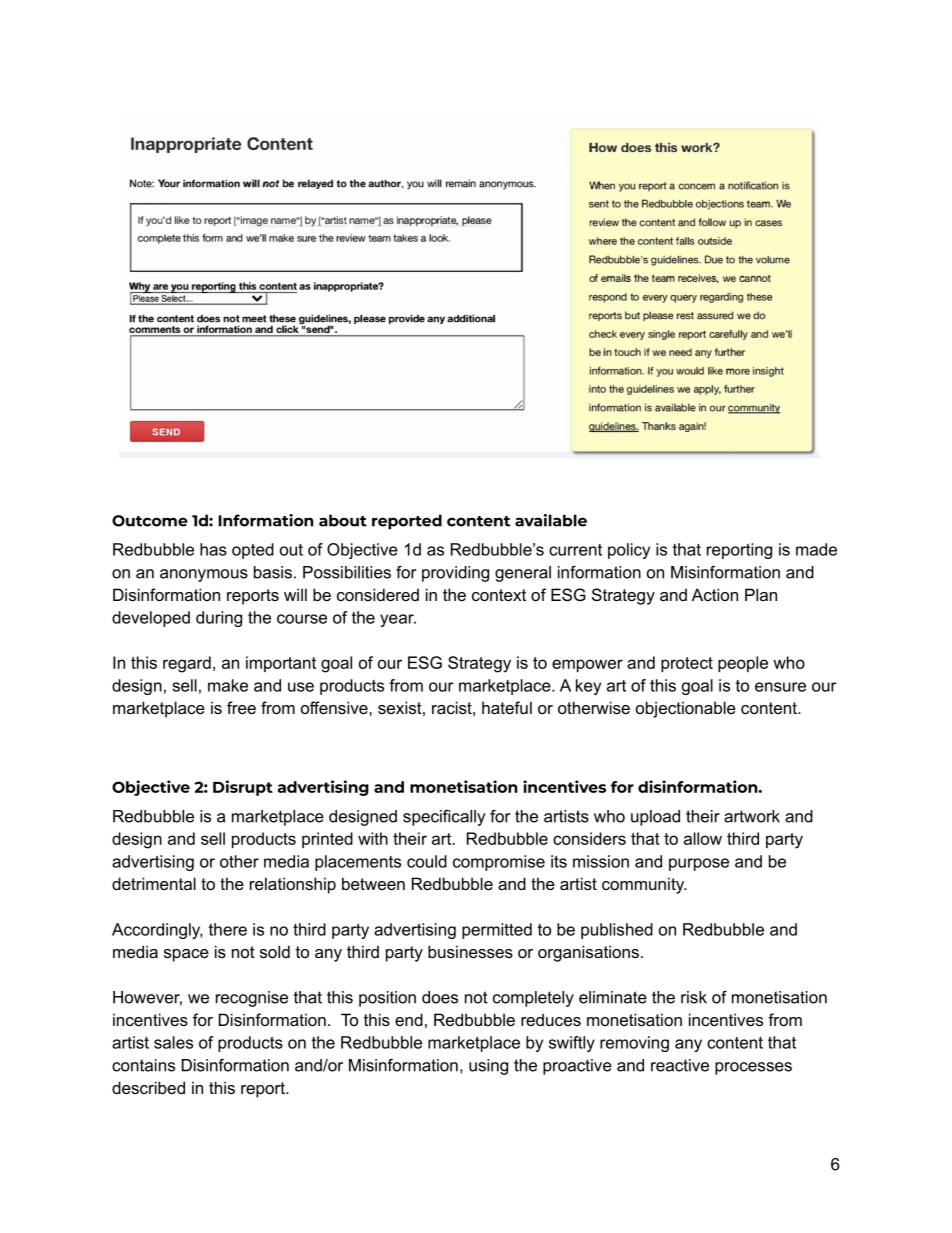  I want to click on purpose, so click(699, 864).
